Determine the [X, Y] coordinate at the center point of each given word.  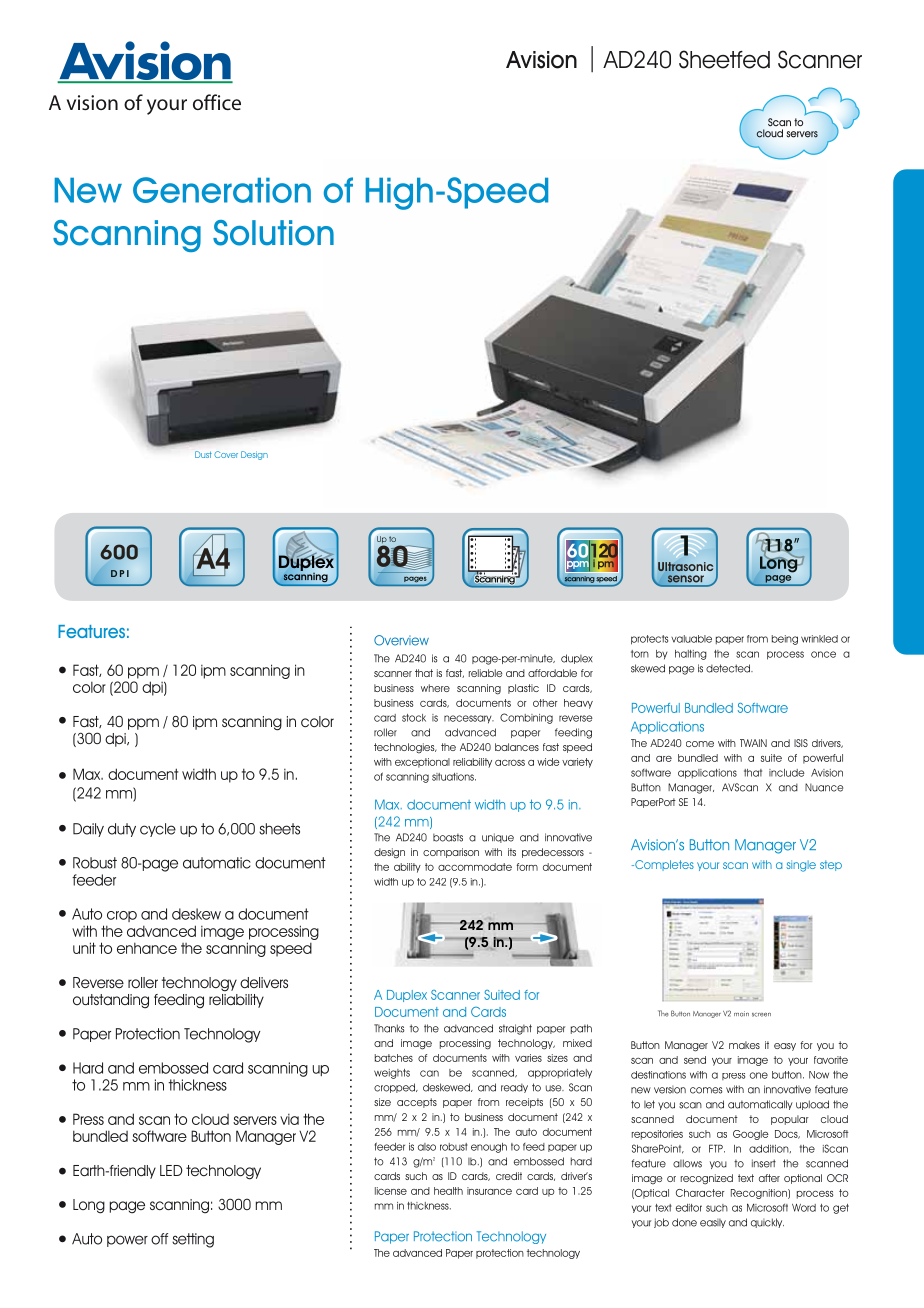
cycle [158, 830]
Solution [273, 233]
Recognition [760, 1194]
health [448, 1191]
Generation [222, 190]
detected [729, 668]
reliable [485, 673]
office [217, 102]
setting [193, 1240]
